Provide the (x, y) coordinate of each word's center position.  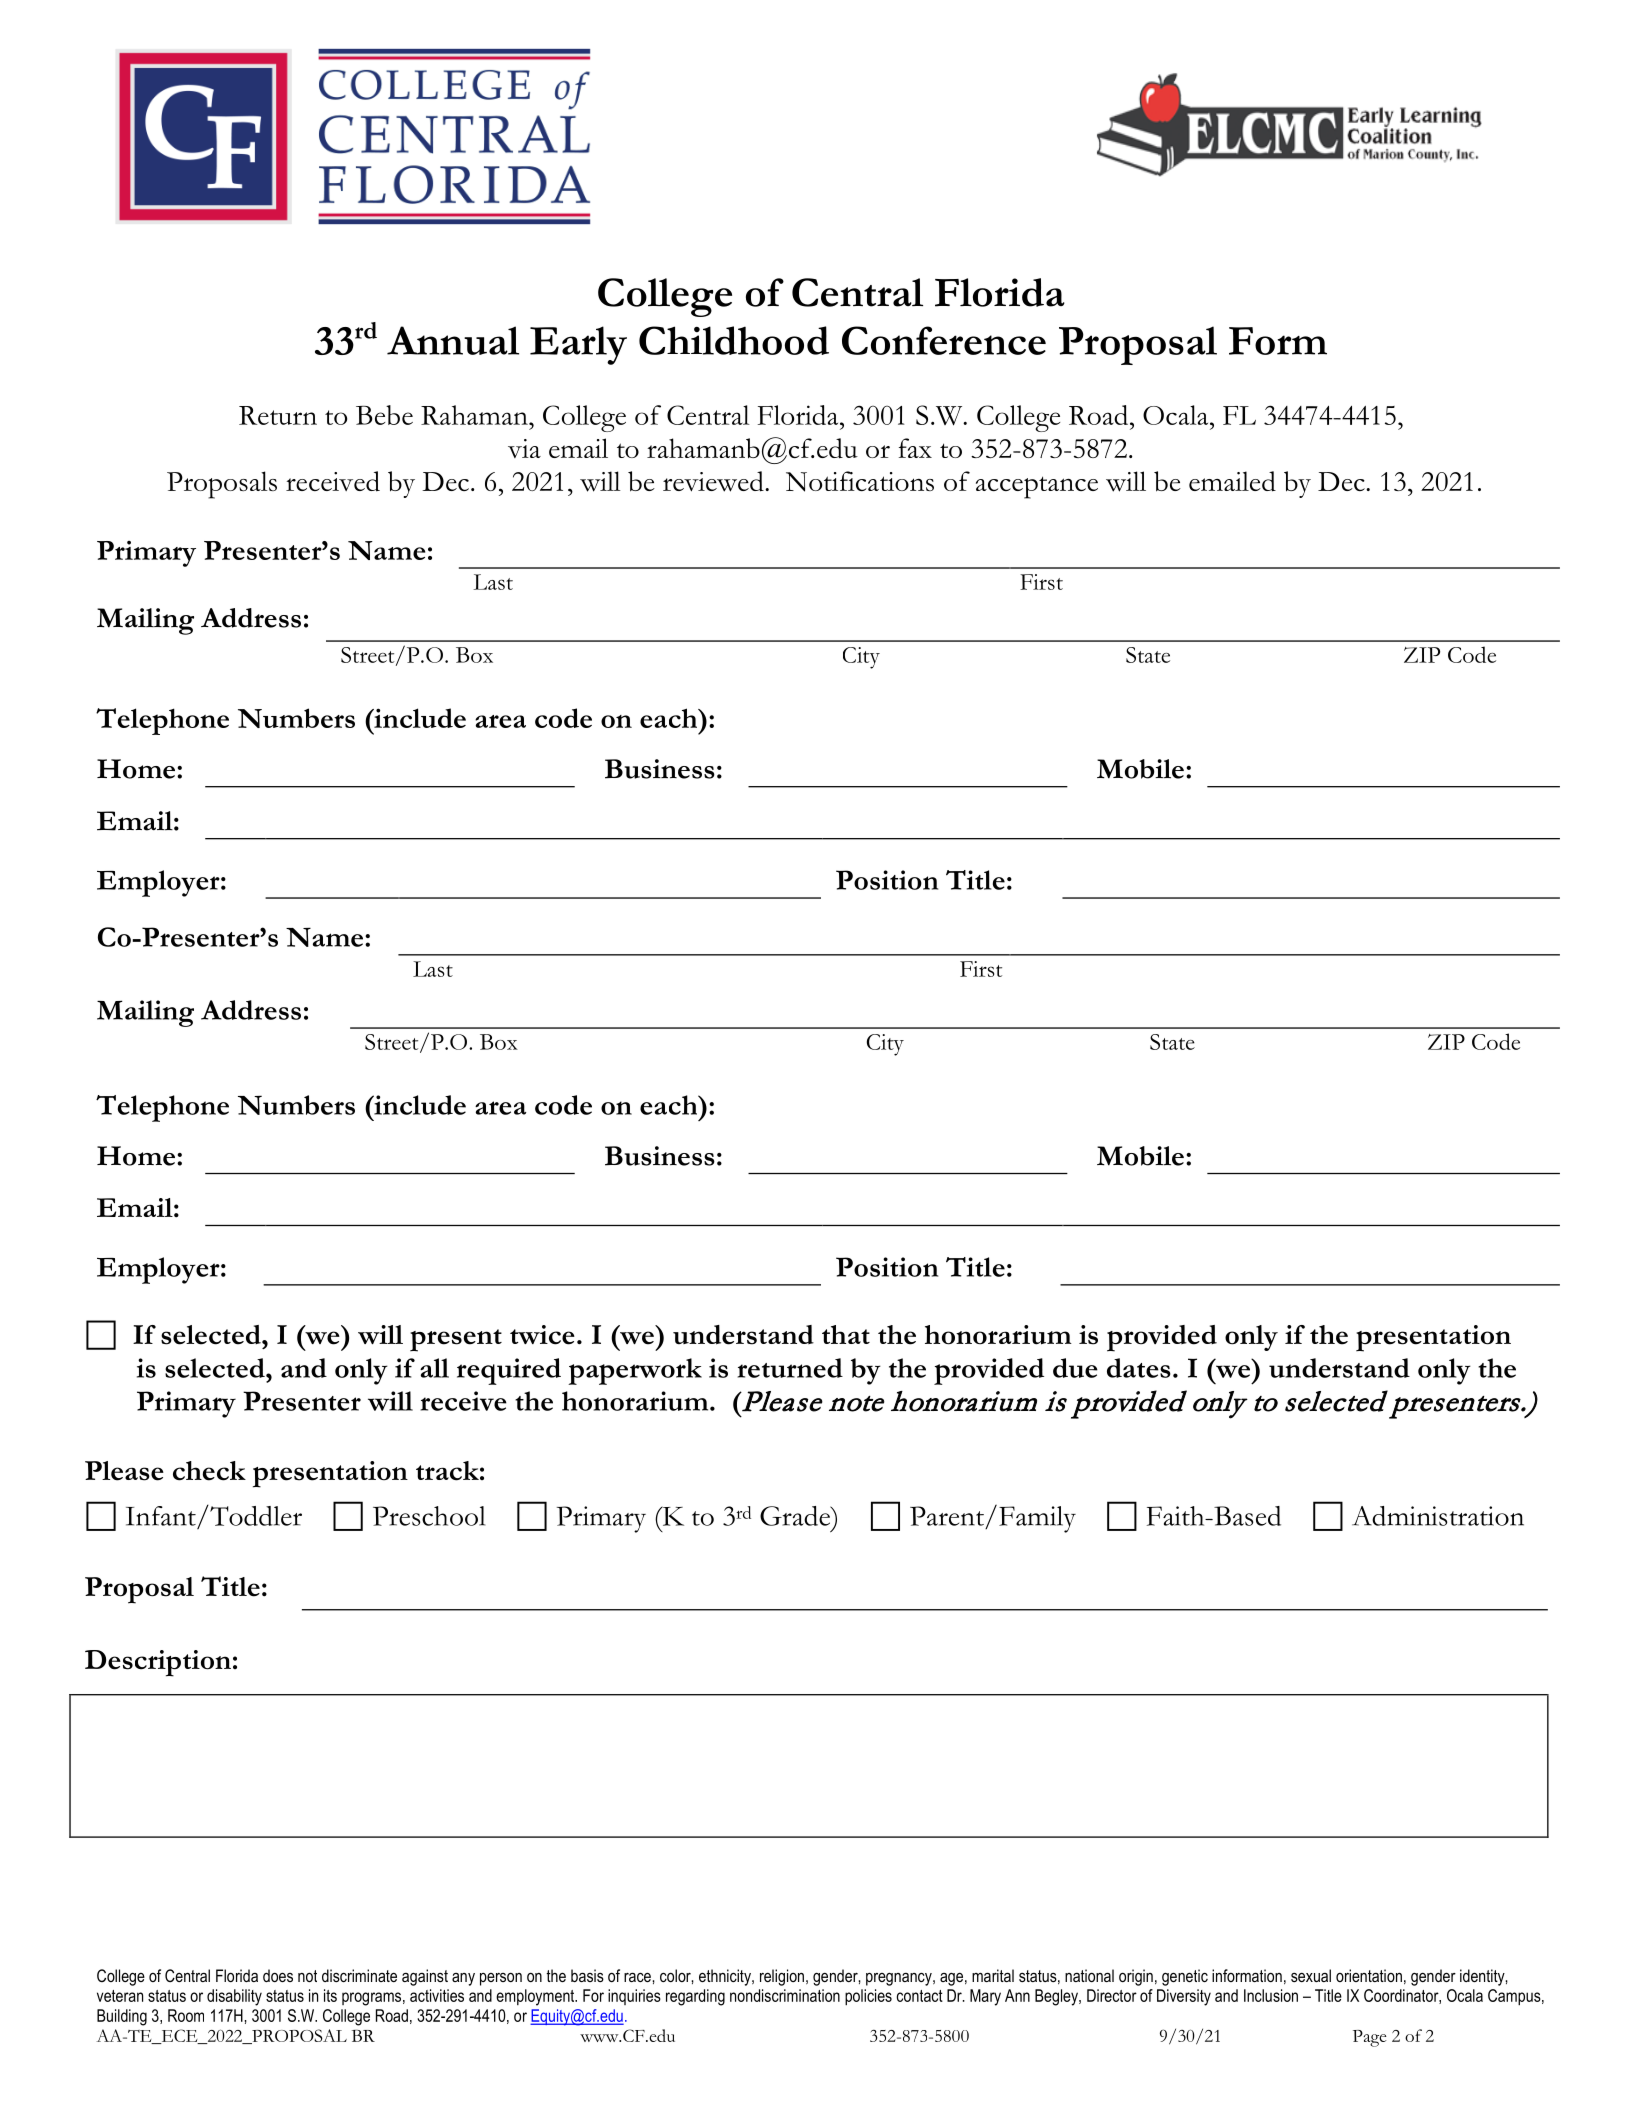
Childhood (734, 340)
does (278, 1975)
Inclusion (1271, 1995)
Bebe (384, 415)
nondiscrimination (785, 1995)
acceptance (1037, 487)
